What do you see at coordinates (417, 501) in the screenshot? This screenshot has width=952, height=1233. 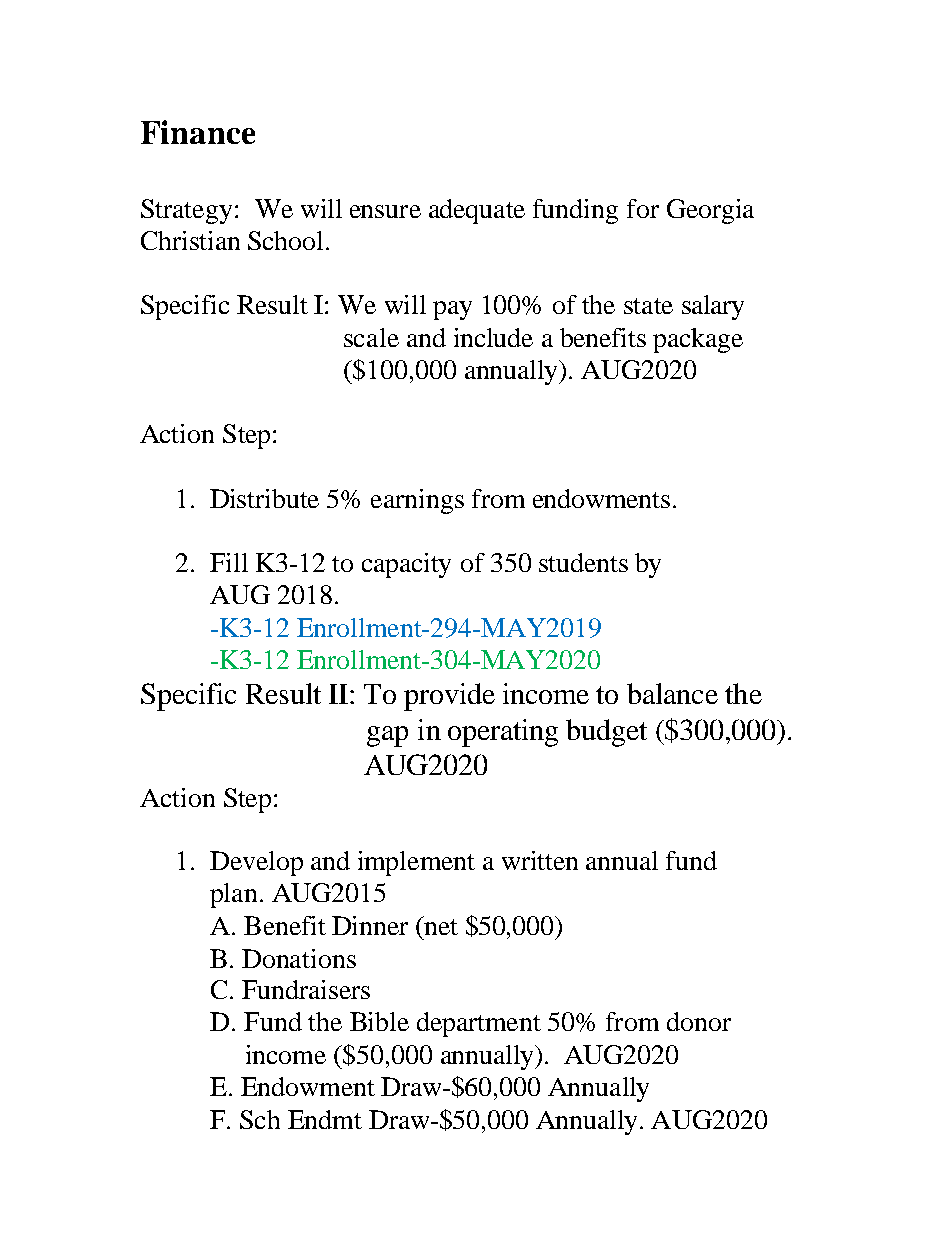 I see `earnings` at bounding box center [417, 501].
